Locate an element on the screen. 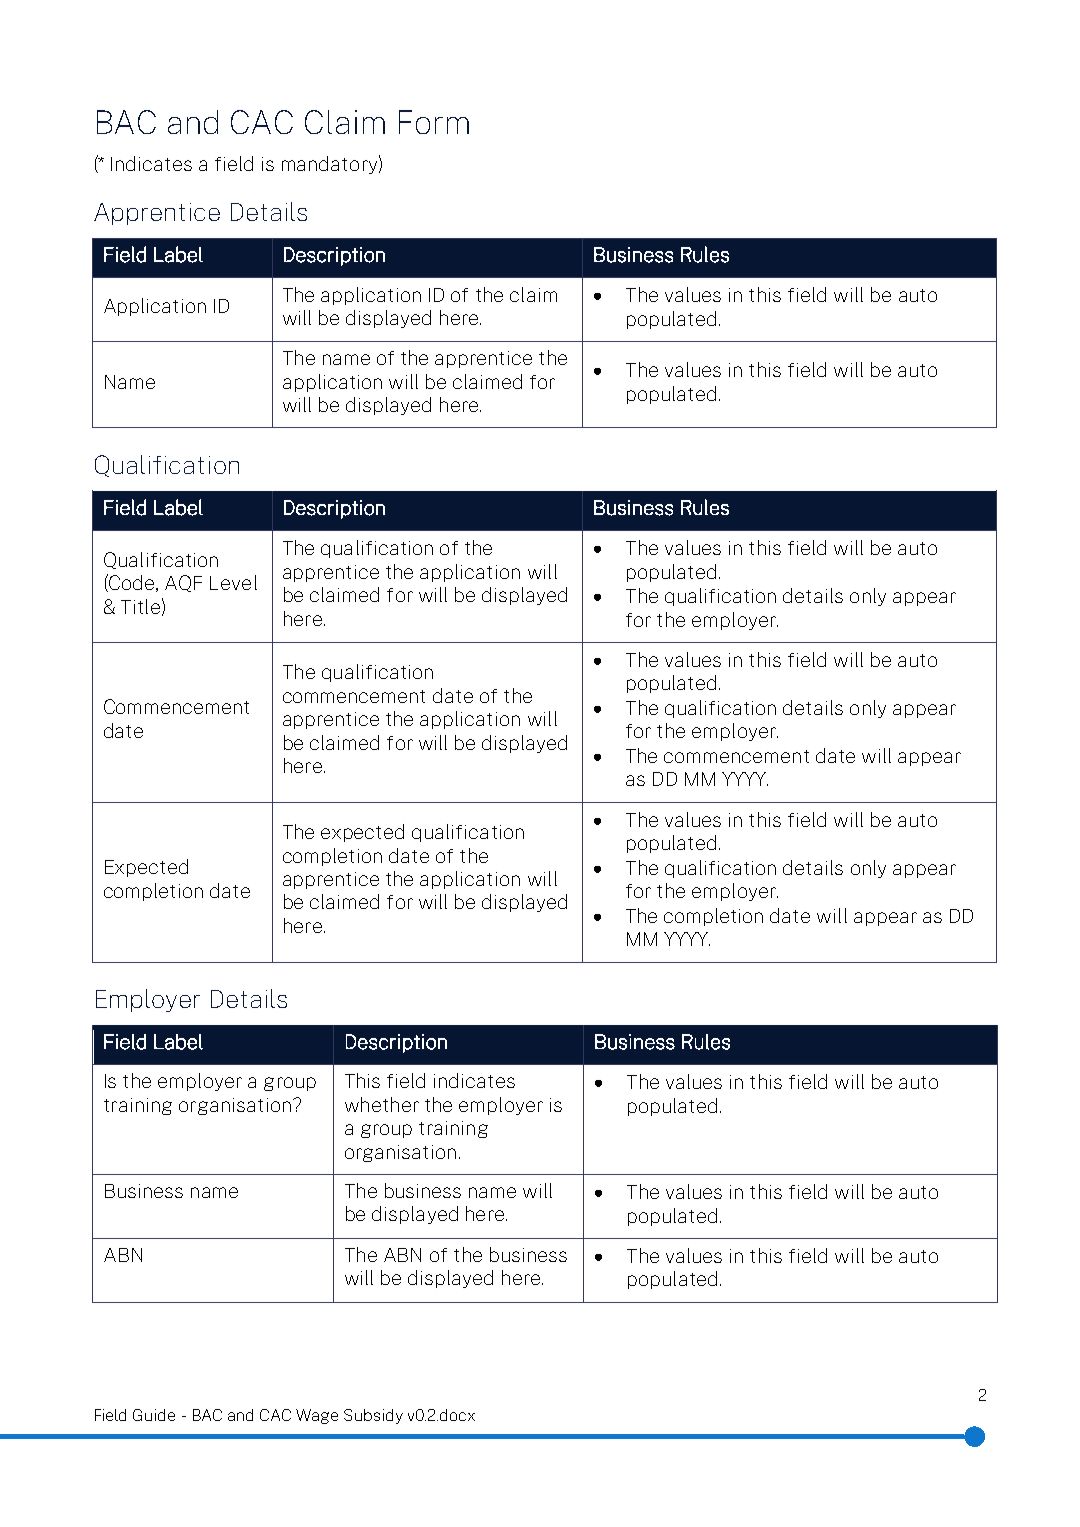 The width and height of the screenshot is (1080, 1527). Subsidy is located at coordinates (373, 1416).
